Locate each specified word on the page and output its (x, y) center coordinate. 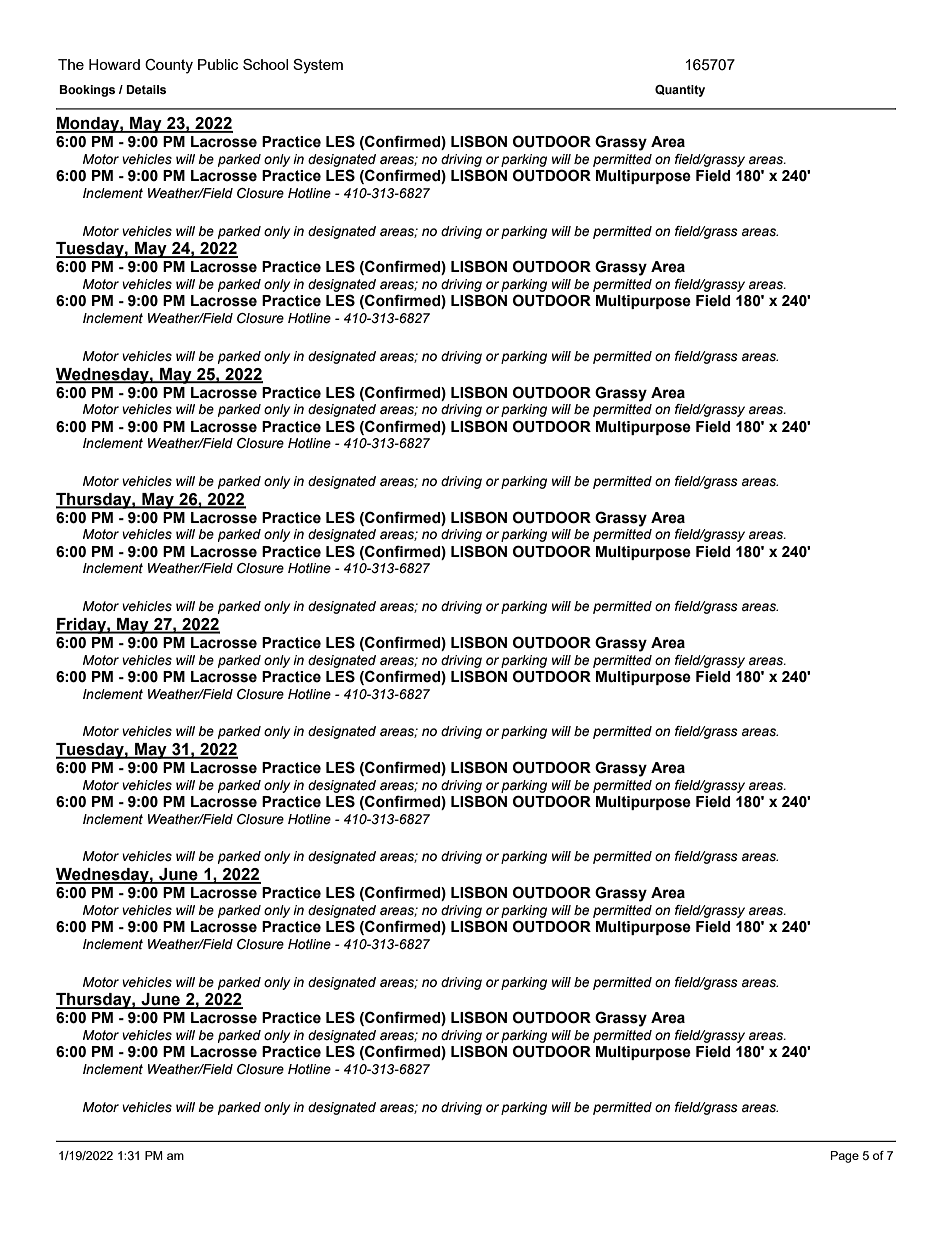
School (265, 64)
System (318, 66)
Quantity (680, 91)
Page (845, 1157)
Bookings (87, 91)
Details (146, 89)
